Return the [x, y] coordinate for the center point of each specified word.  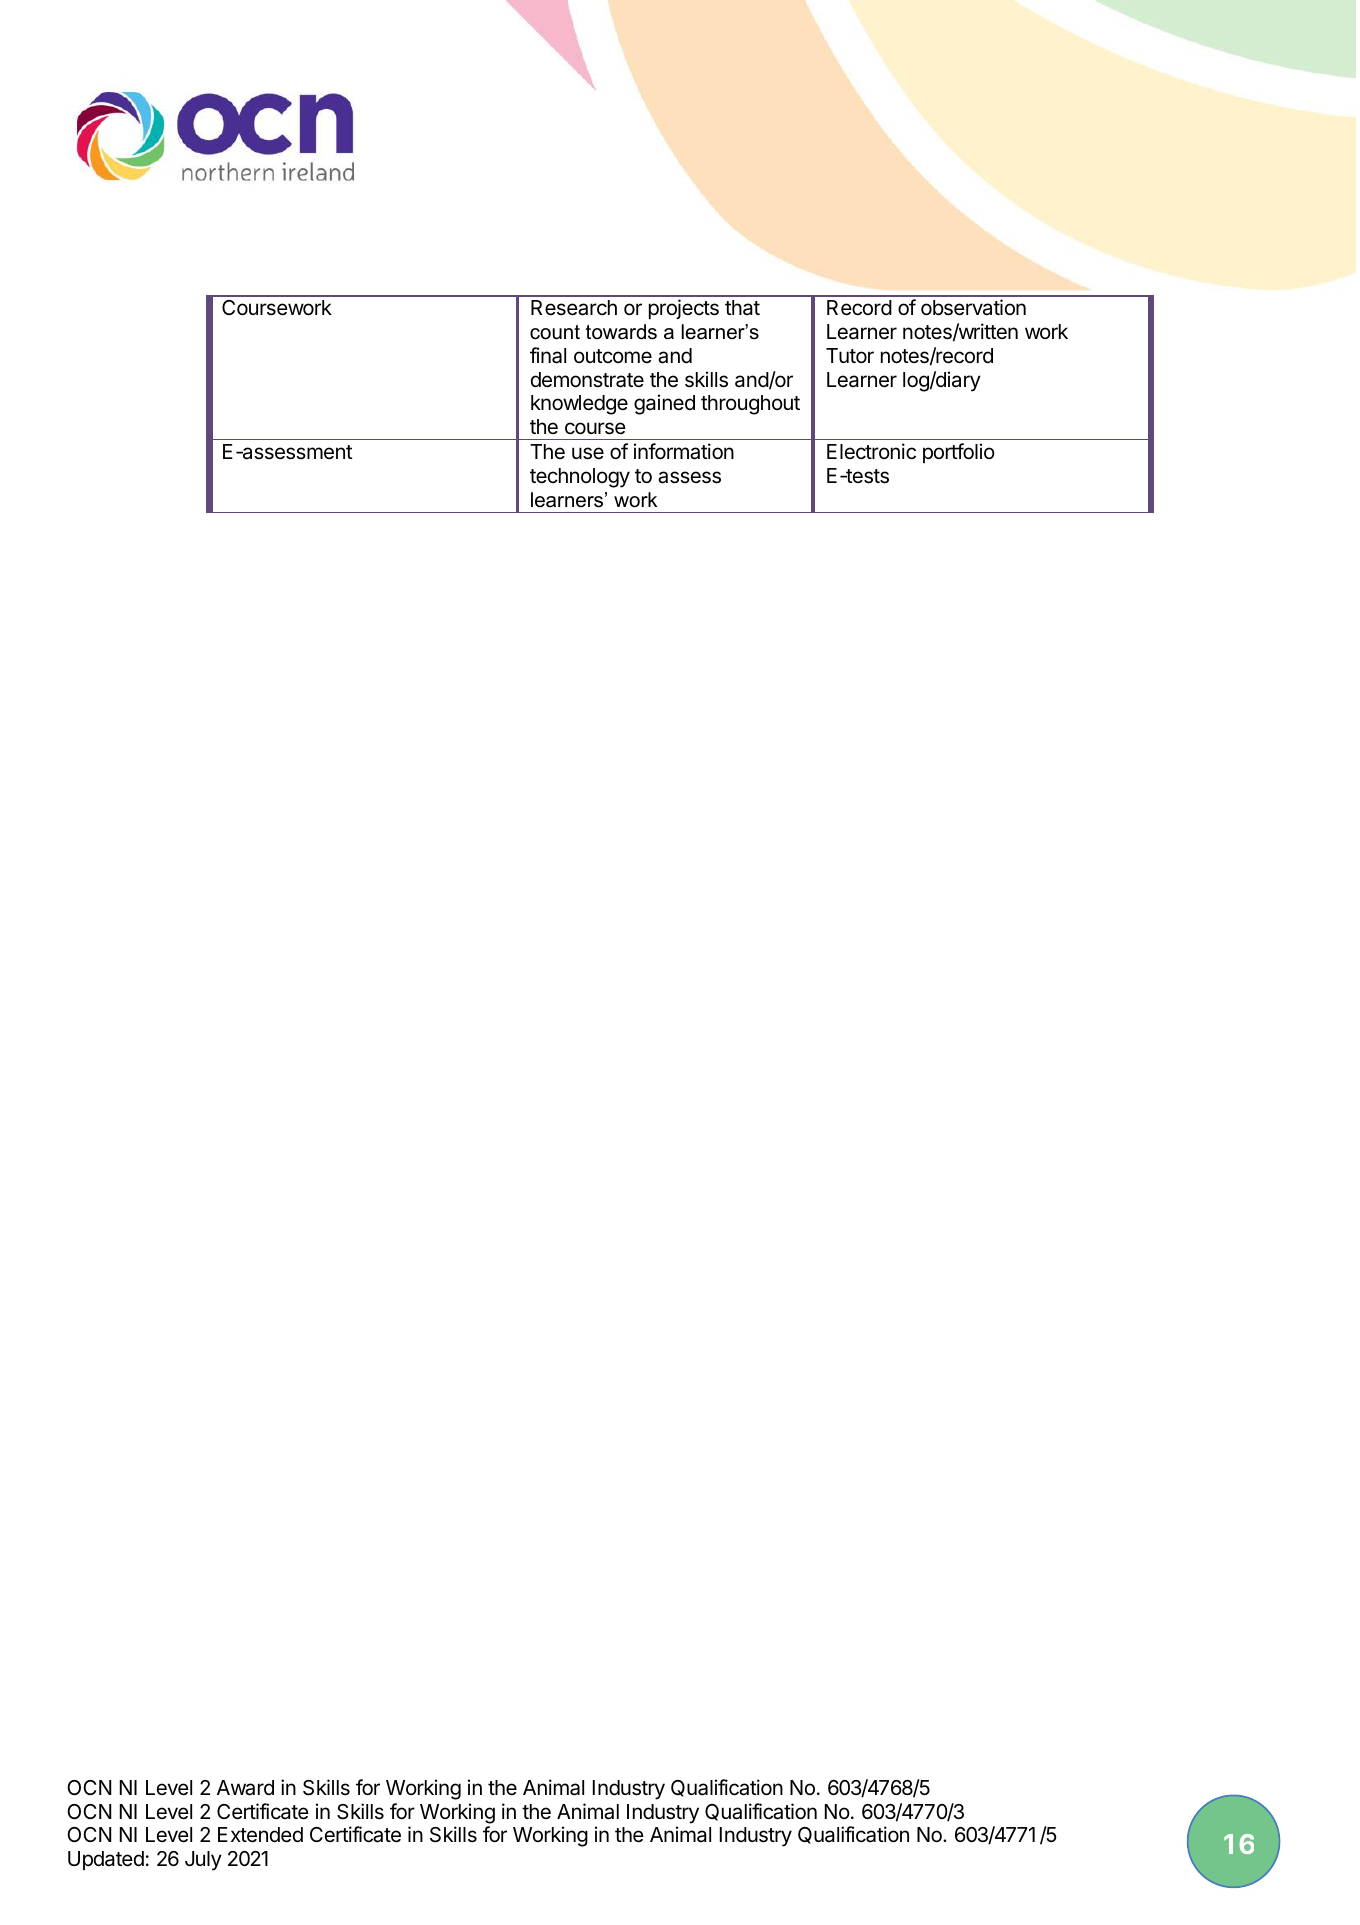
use [588, 453]
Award [245, 1788]
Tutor [850, 356]
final [548, 355]
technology [580, 478]
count [555, 332]
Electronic [871, 451]
